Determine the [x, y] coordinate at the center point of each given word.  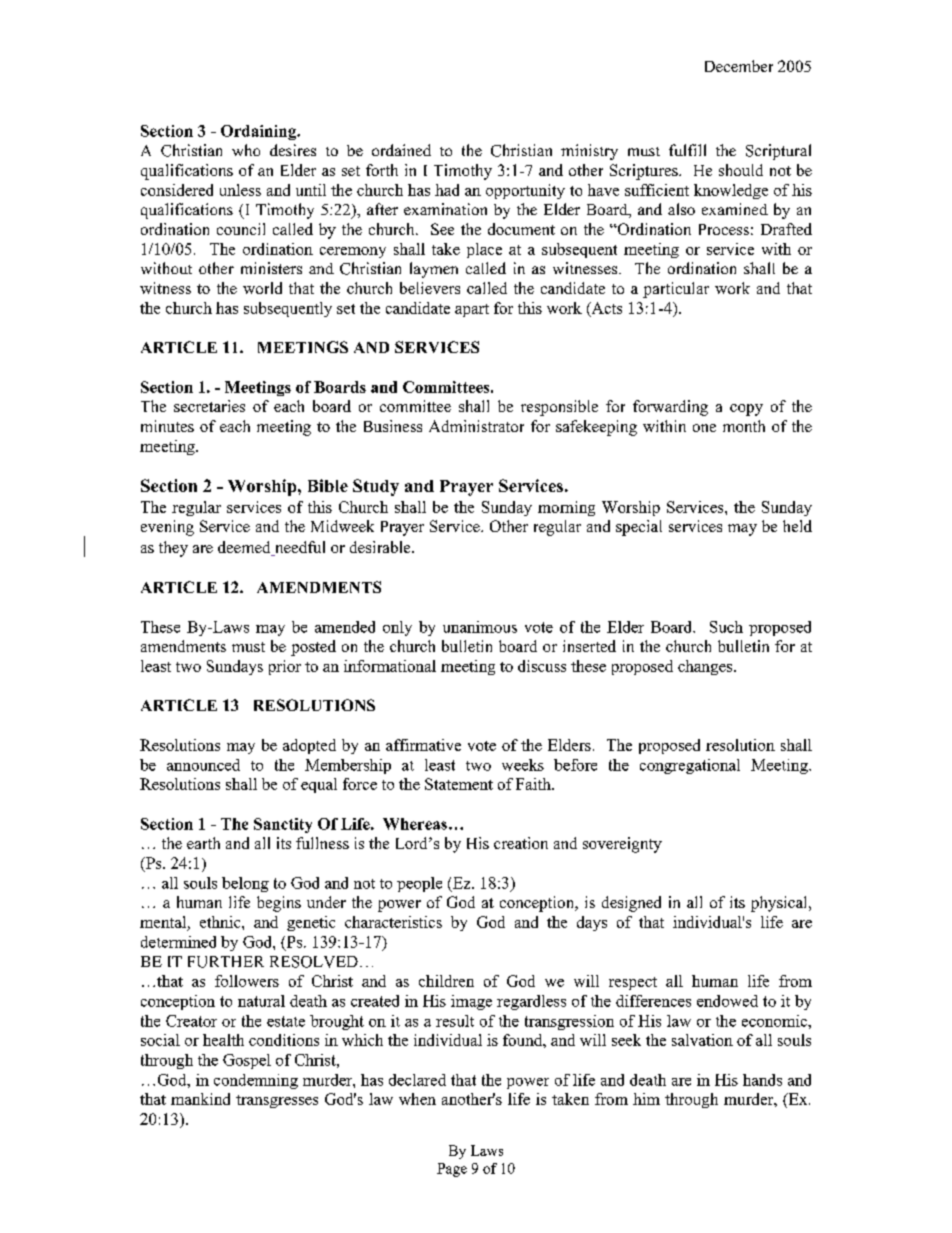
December [739, 66]
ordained [401, 150]
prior [285, 667]
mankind [200, 1099]
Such [726, 627]
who [246, 150]
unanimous [480, 627]
